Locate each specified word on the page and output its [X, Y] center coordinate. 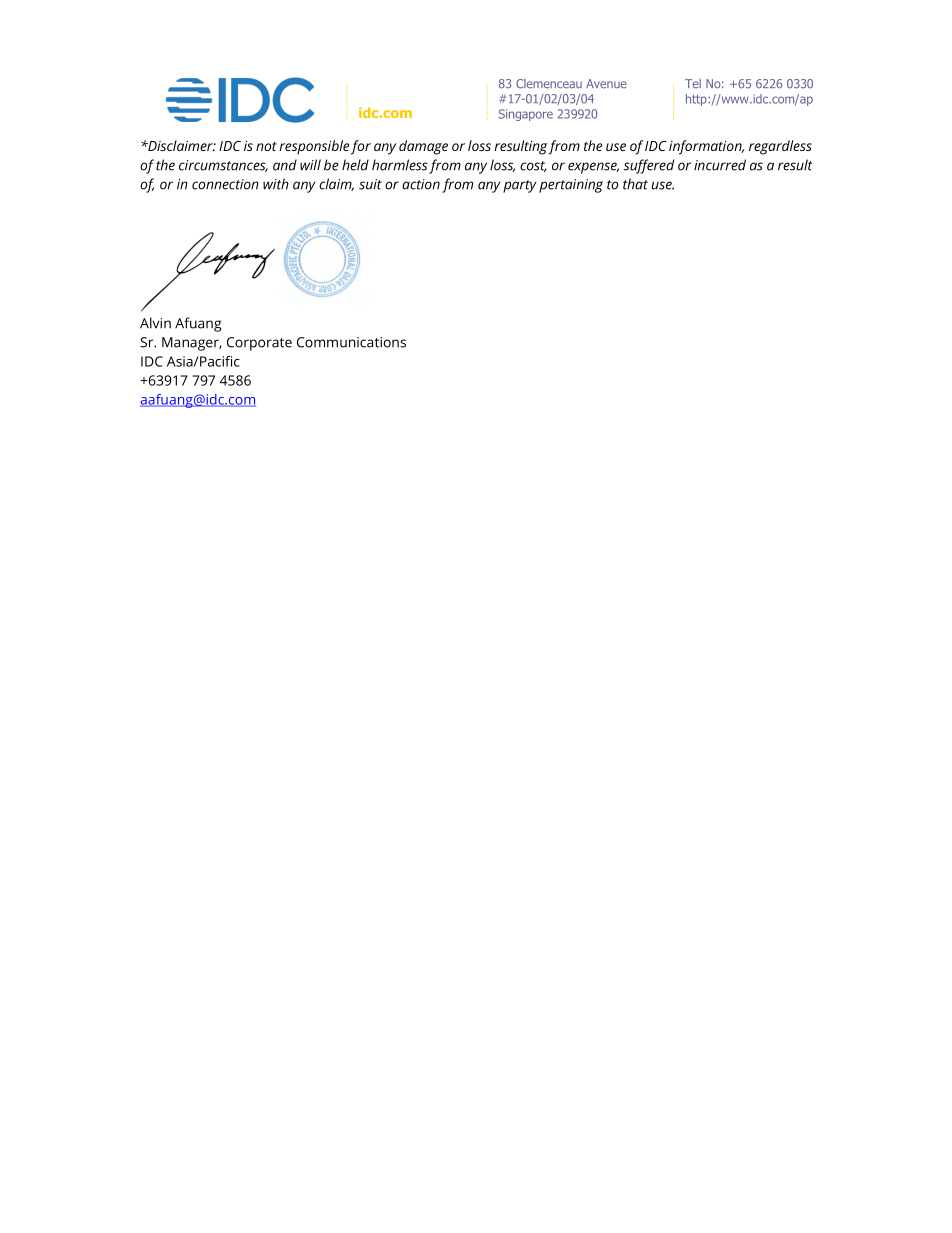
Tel [693, 84]
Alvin [155, 323]
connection [225, 184]
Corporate [259, 344]
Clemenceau [549, 84]
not [266, 146]
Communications [351, 342]
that [635, 184]
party [520, 186]
